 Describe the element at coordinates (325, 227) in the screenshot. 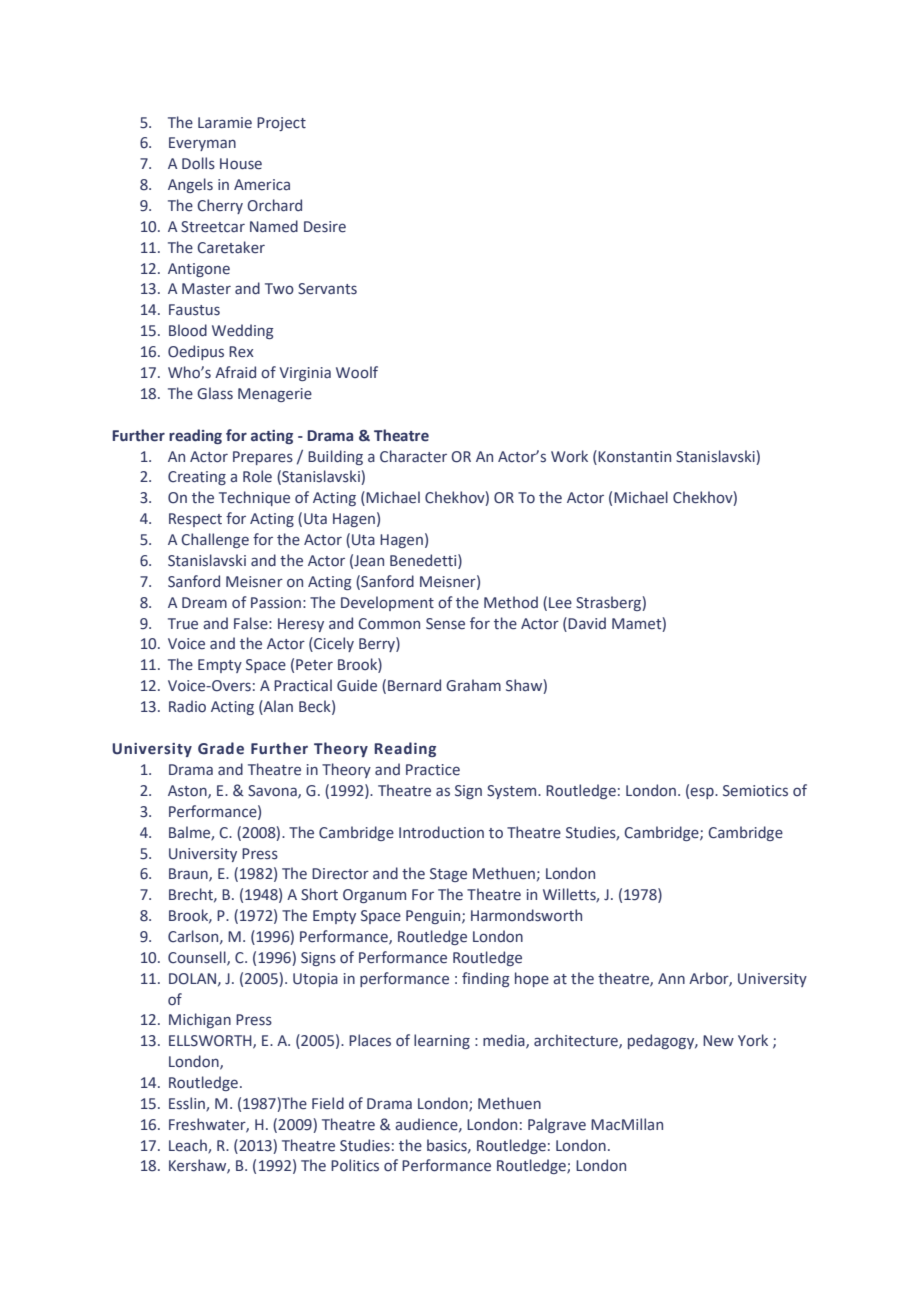

I see `Desire` at that location.
